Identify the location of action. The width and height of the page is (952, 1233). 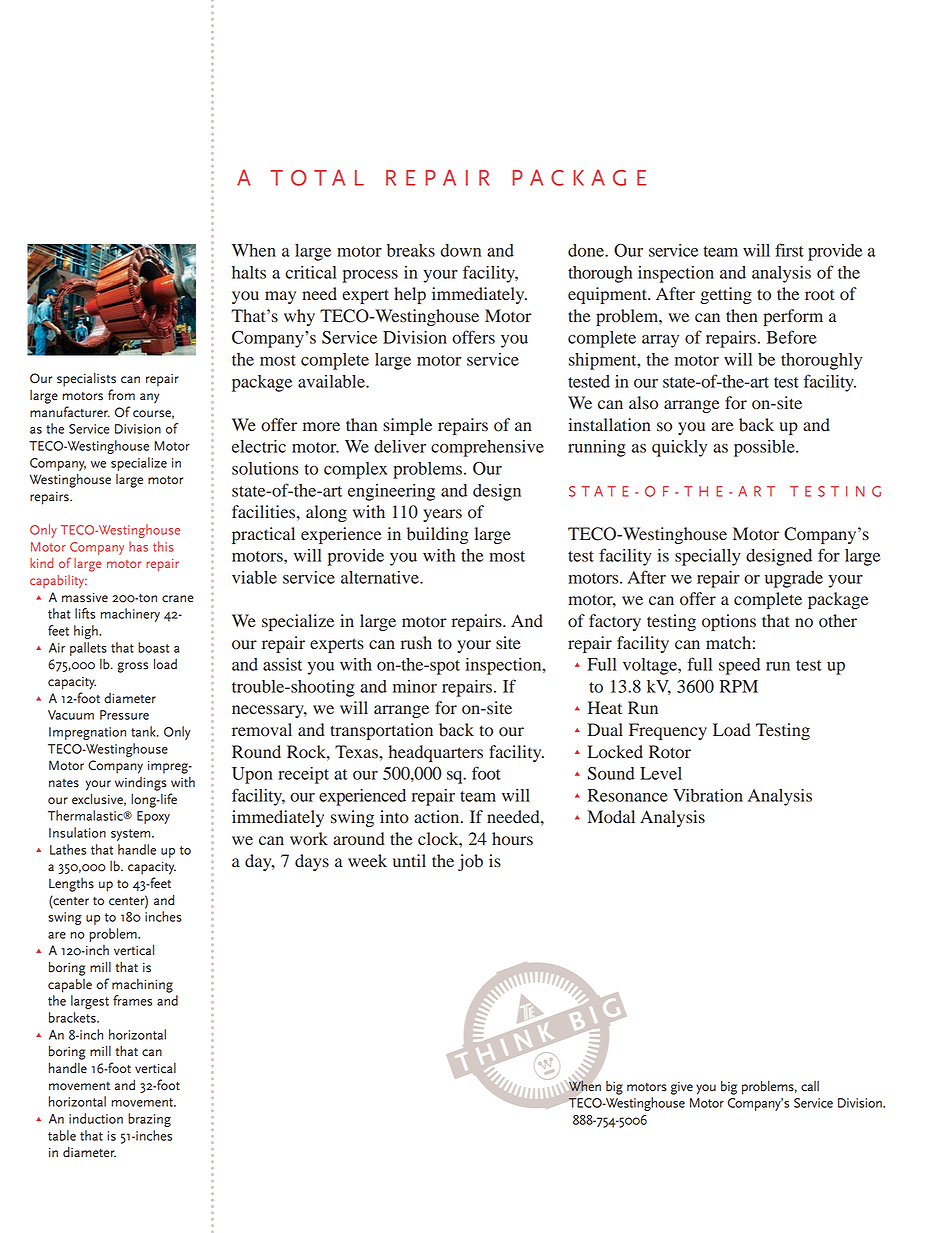
(438, 817).
